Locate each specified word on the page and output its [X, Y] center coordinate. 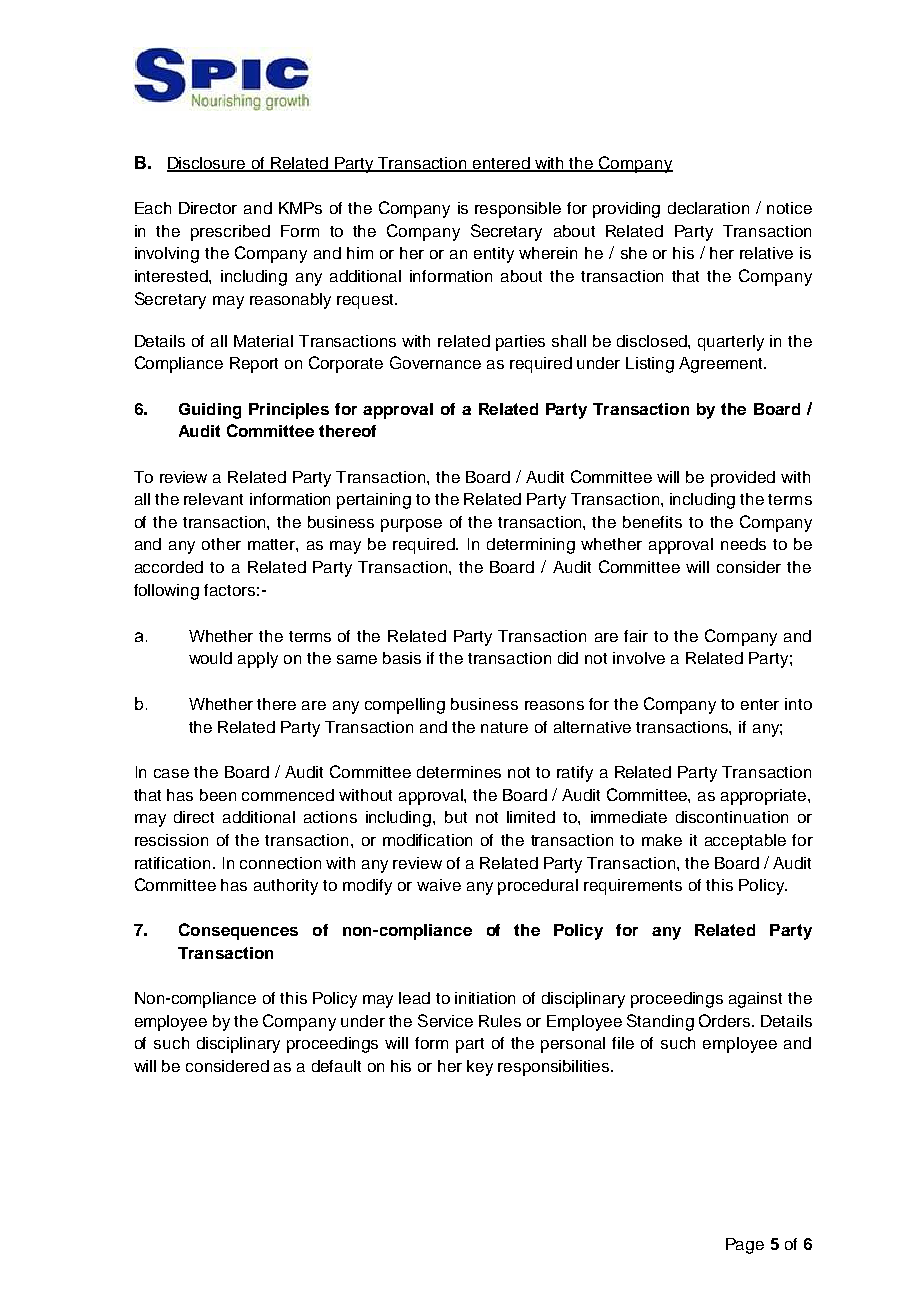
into [798, 704]
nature [504, 727]
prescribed [230, 233]
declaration [708, 208]
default [336, 1066]
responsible [518, 210]
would [210, 658]
